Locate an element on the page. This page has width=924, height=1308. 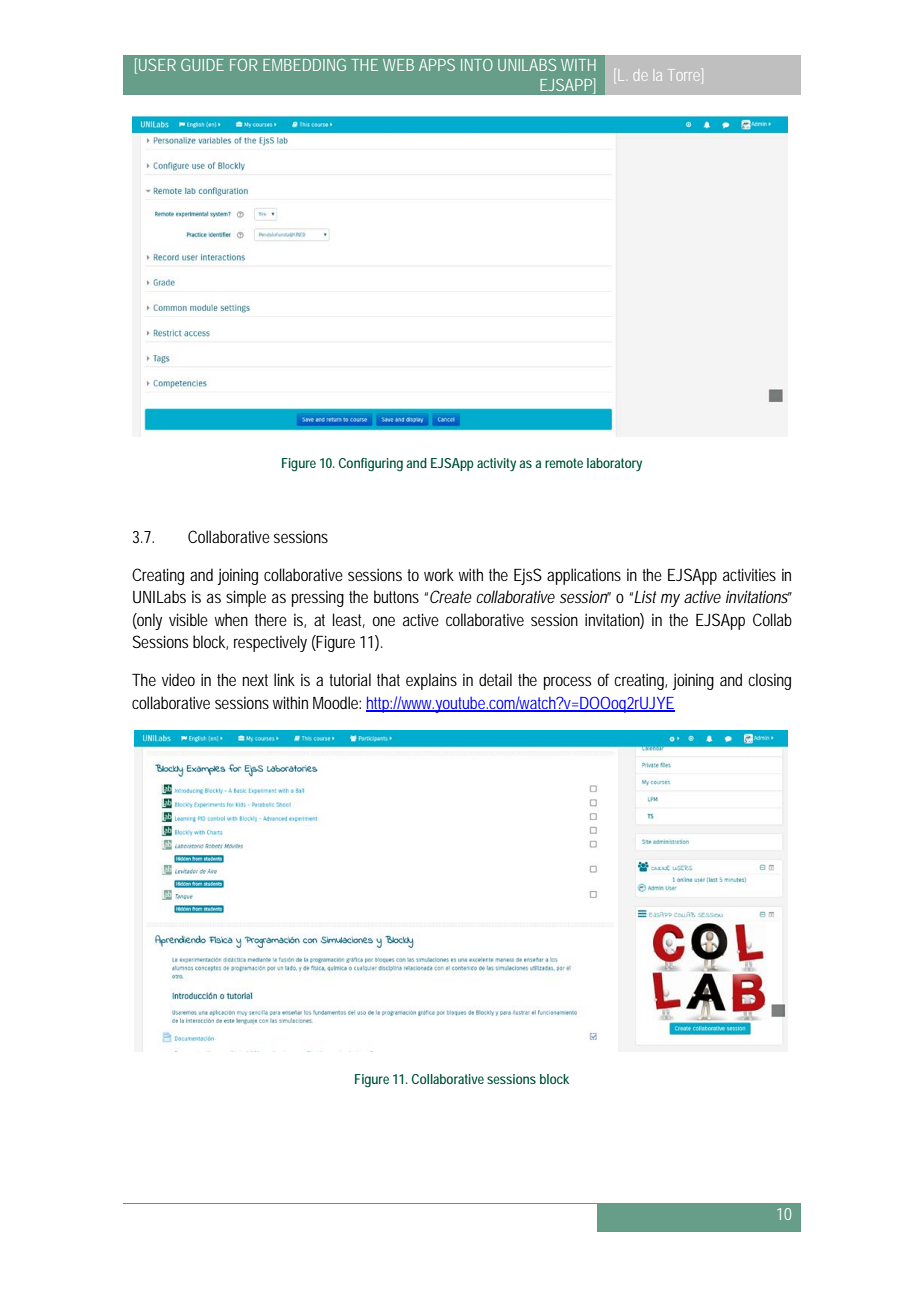
FOR is located at coordinates (243, 65).
